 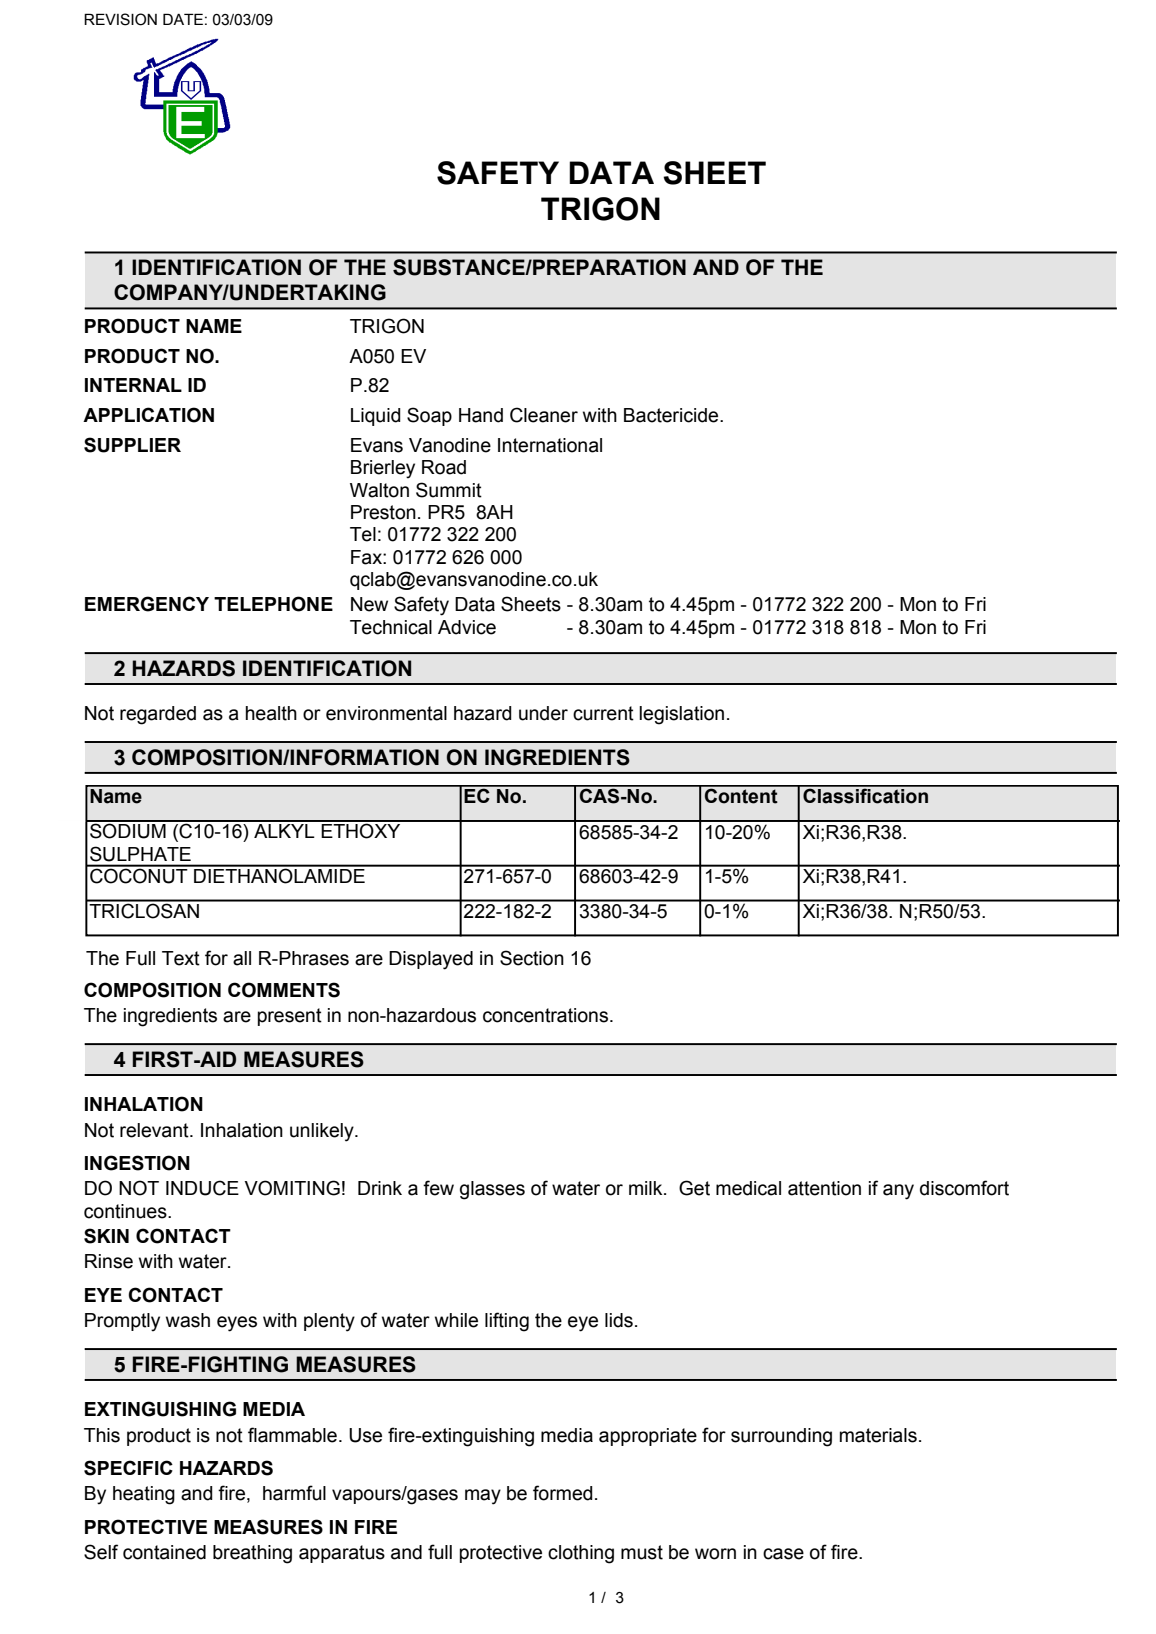 What do you see at coordinates (492, 1190) in the screenshot?
I see `glasses` at bounding box center [492, 1190].
